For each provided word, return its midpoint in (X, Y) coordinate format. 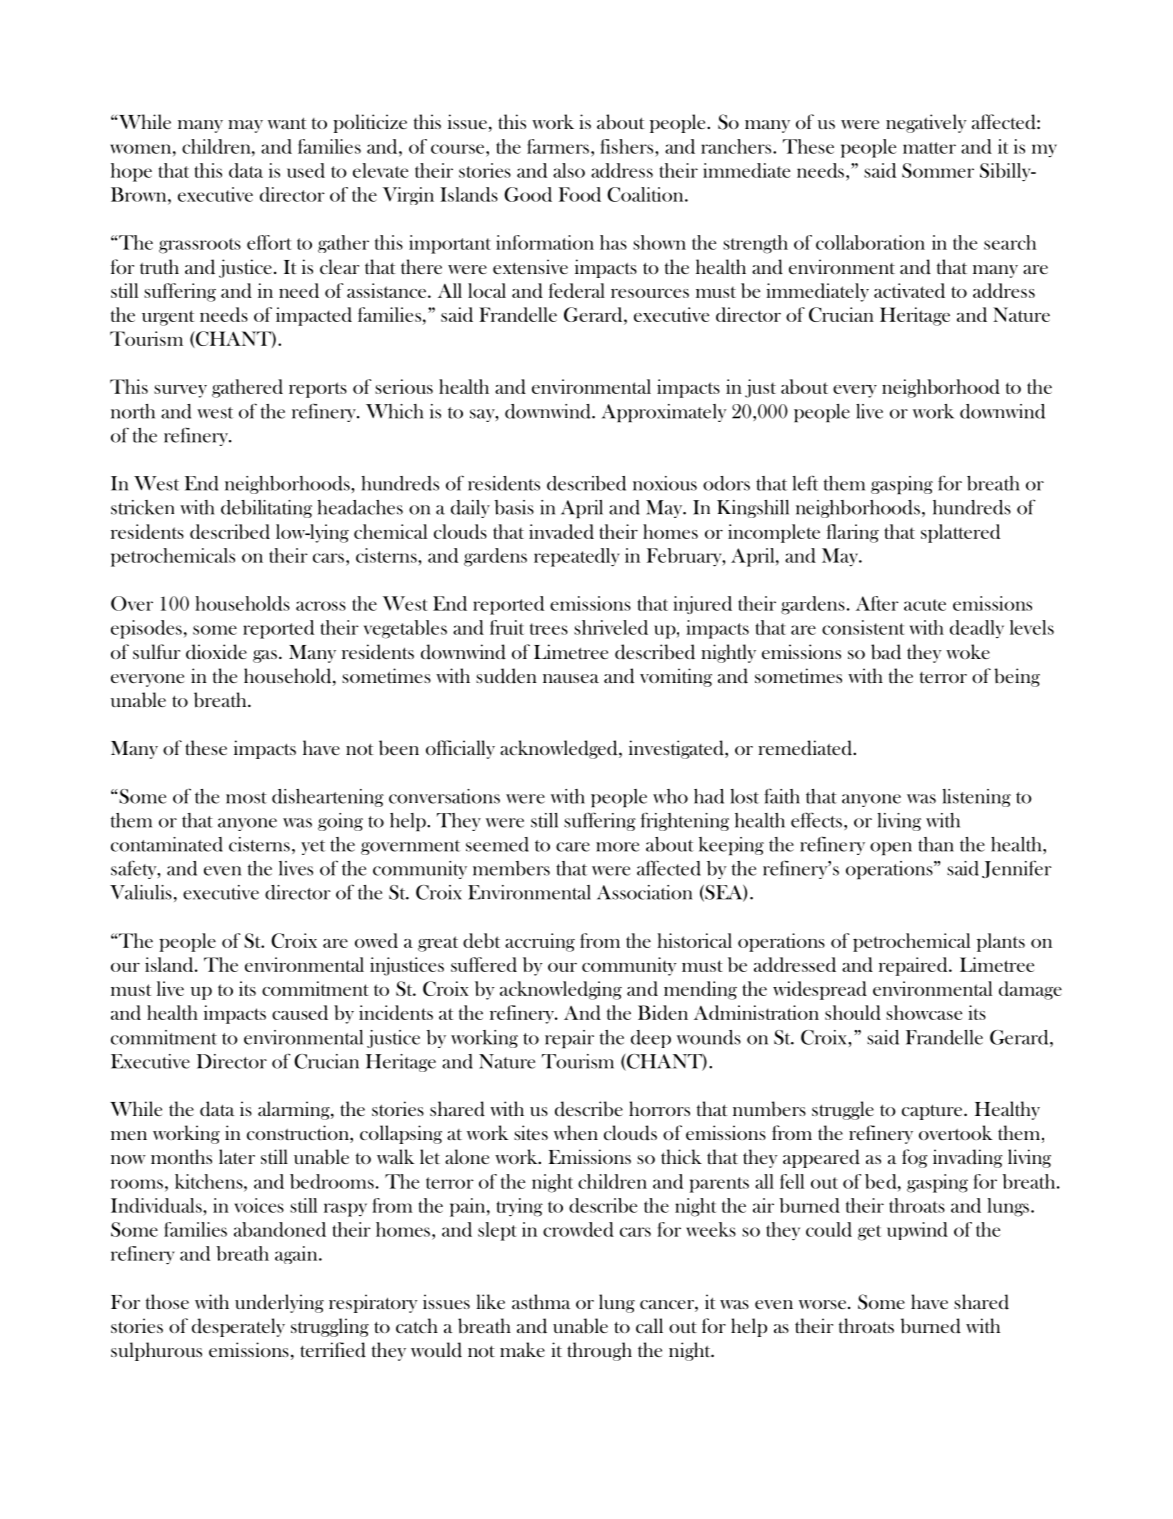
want (287, 123)
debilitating (266, 509)
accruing (540, 942)
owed (376, 940)
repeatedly (577, 557)
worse (824, 1304)
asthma (541, 1301)
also (569, 170)
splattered (960, 533)
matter (929, 148)
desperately (238, 1327)
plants (1001, 942)
